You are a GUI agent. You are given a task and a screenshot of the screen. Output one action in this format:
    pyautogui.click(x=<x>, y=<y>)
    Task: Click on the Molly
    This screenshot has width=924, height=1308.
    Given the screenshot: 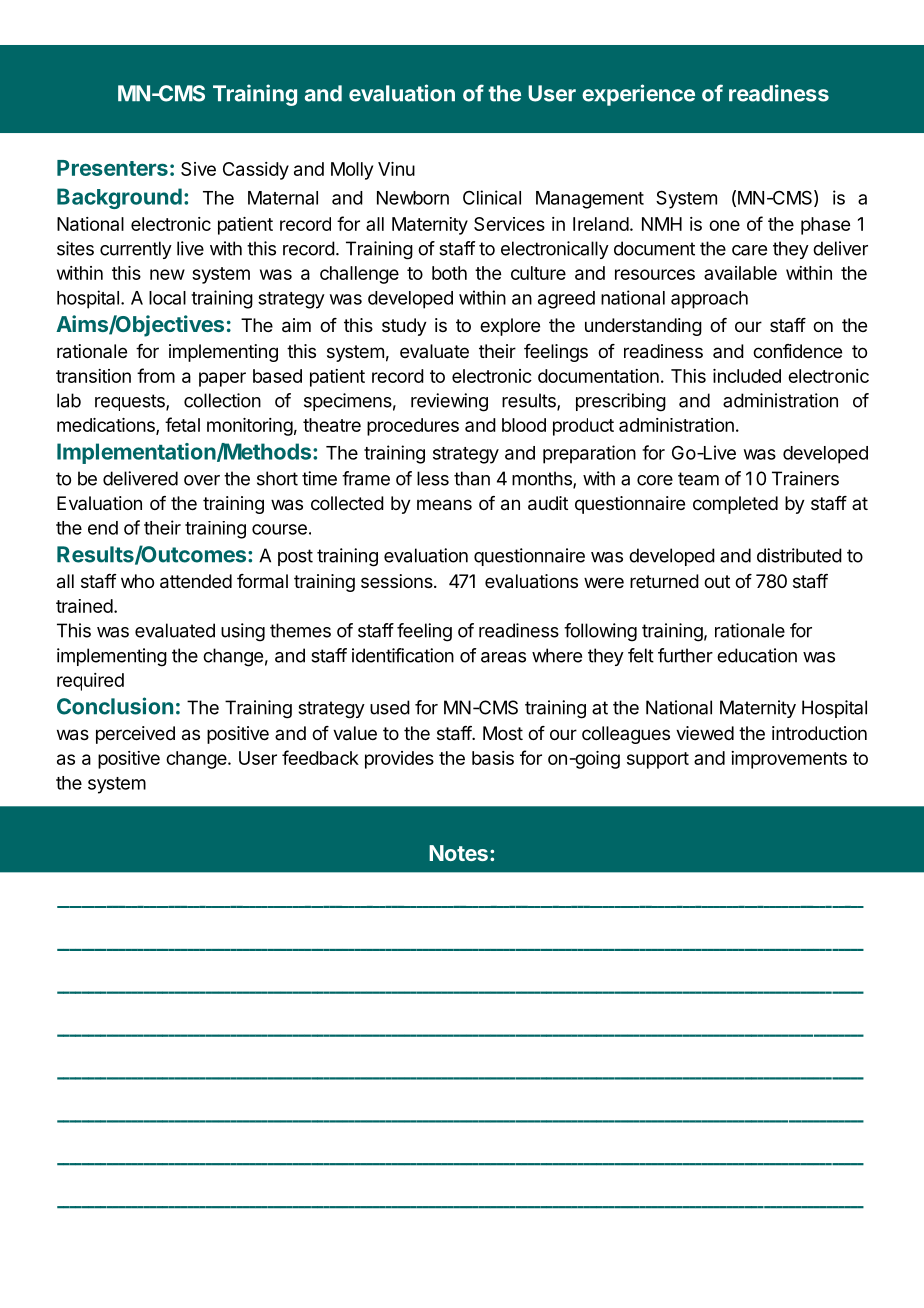 What is the action you would take?
    pyautogui.click(x=352, y=171)
